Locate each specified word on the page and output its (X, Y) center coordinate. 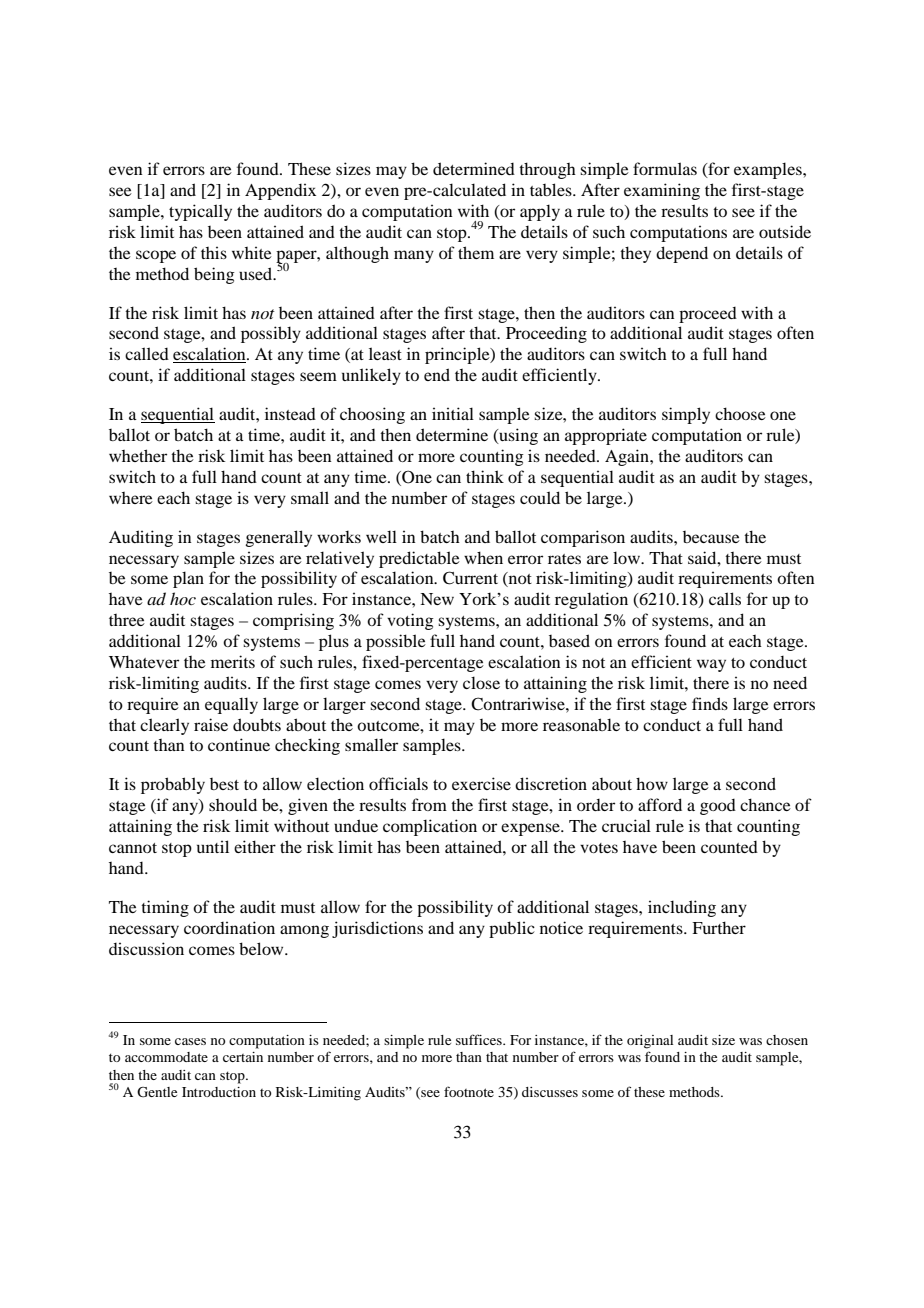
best (224, 784)
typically (200, 212)
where (131, 498)
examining (662, 191)
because (711, 537)
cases (190, 1041)
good (718, 807)
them (476, 252)
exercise (481, 783)
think (485, 476)
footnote (469, 1091)
